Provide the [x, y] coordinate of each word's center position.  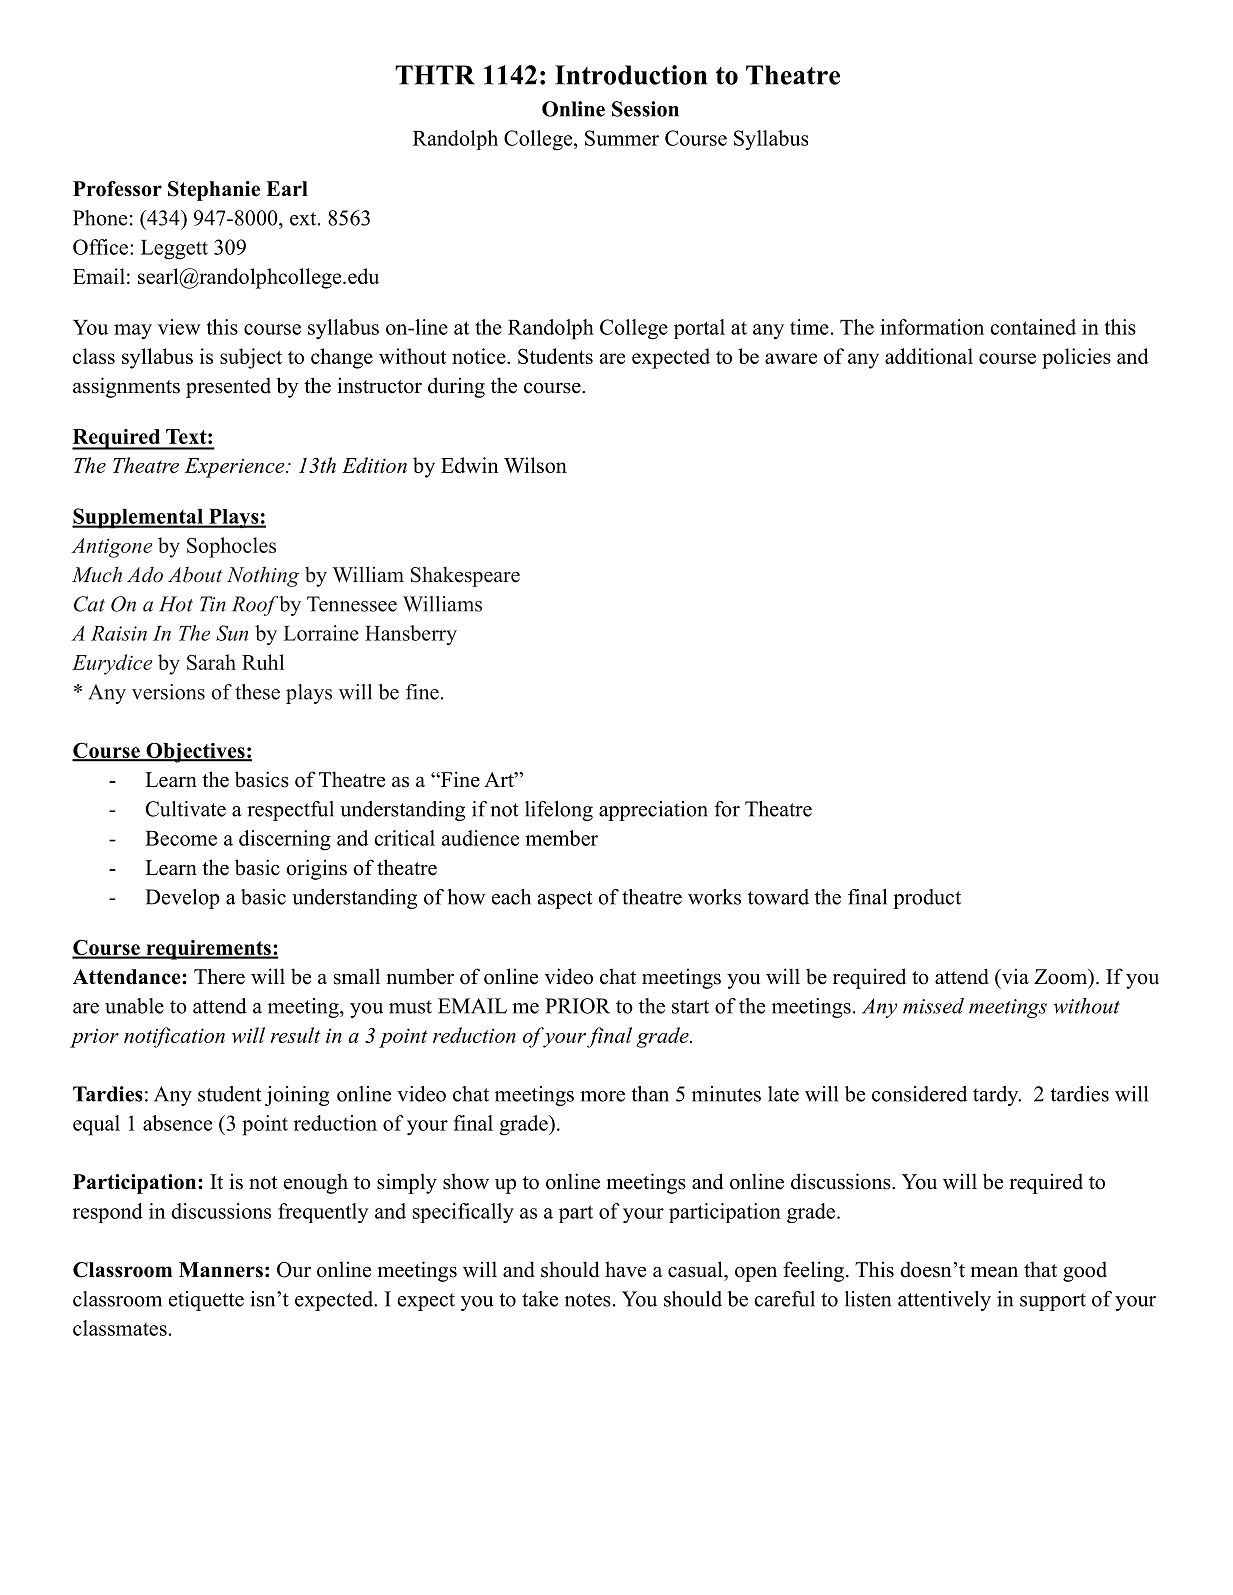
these [257, 692]
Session [645, 109]
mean [994, 1272]
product [927, 899]
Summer [622, 138]
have [625, 1269]
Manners [221, 1270]
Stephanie [214, 191]
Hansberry [411, 635]
